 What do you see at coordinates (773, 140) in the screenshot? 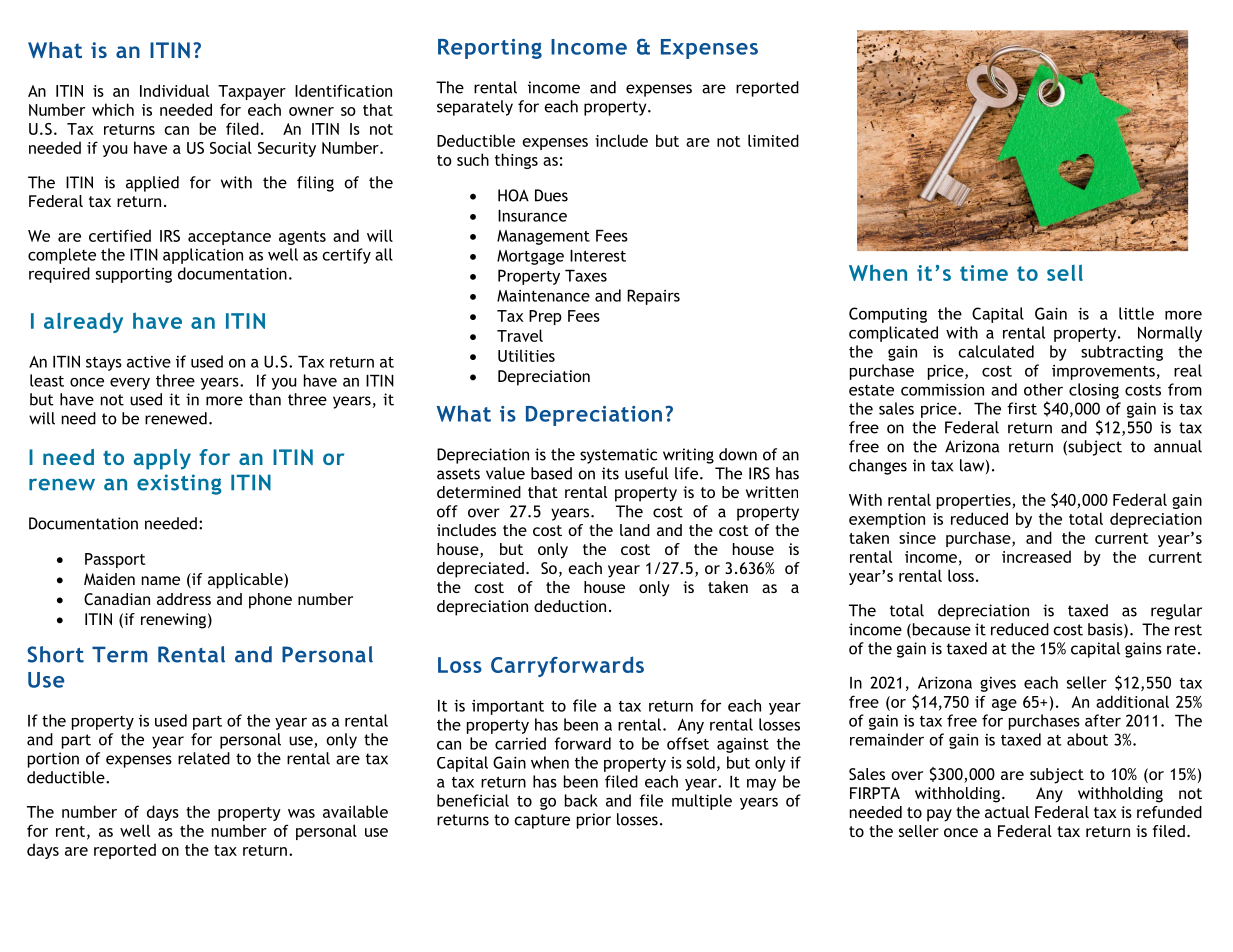
I see `limited` at bounding box center [773, 140].
